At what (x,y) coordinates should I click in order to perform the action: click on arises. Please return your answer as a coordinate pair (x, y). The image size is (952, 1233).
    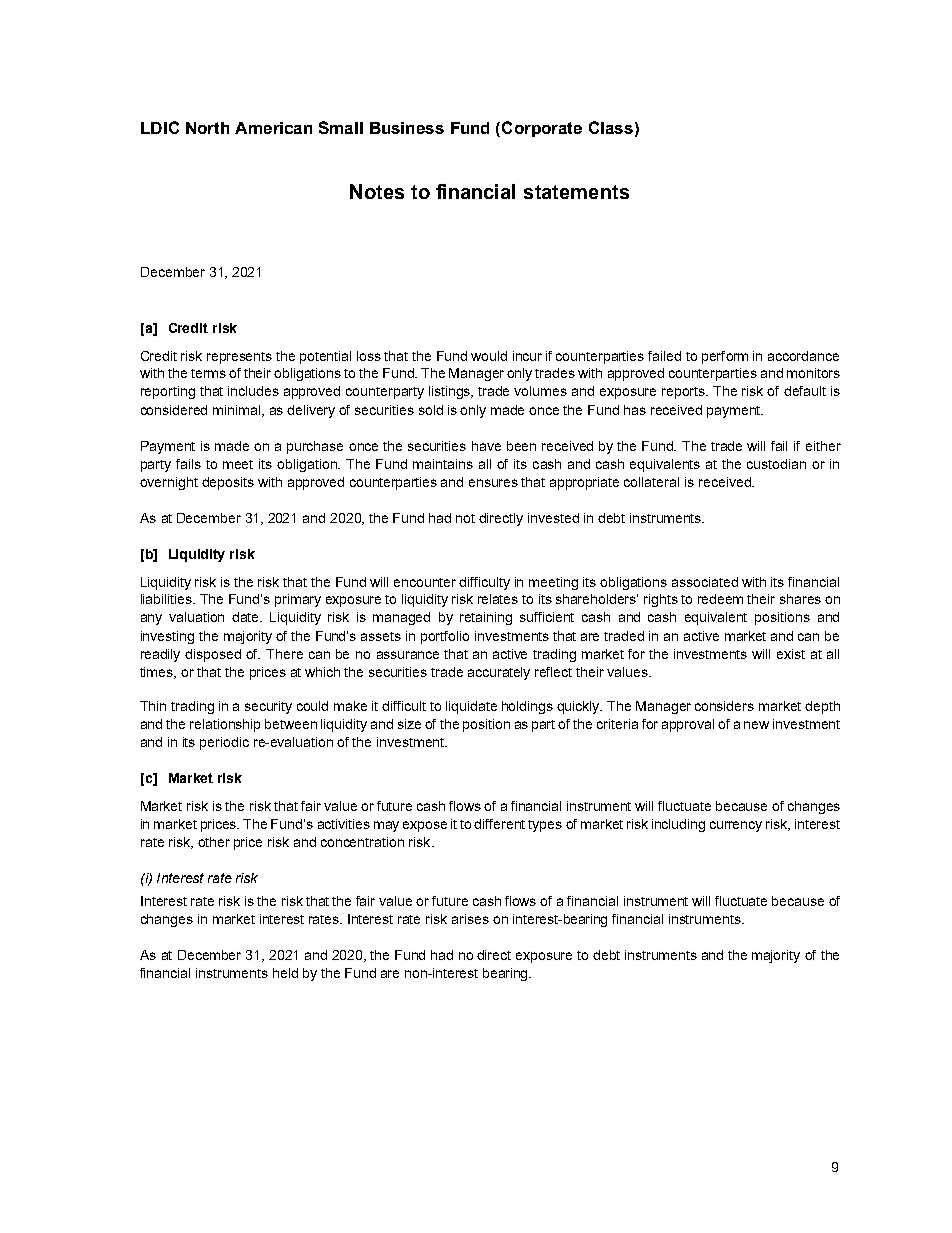
    Looking at the image, I should click on (470, 919).
